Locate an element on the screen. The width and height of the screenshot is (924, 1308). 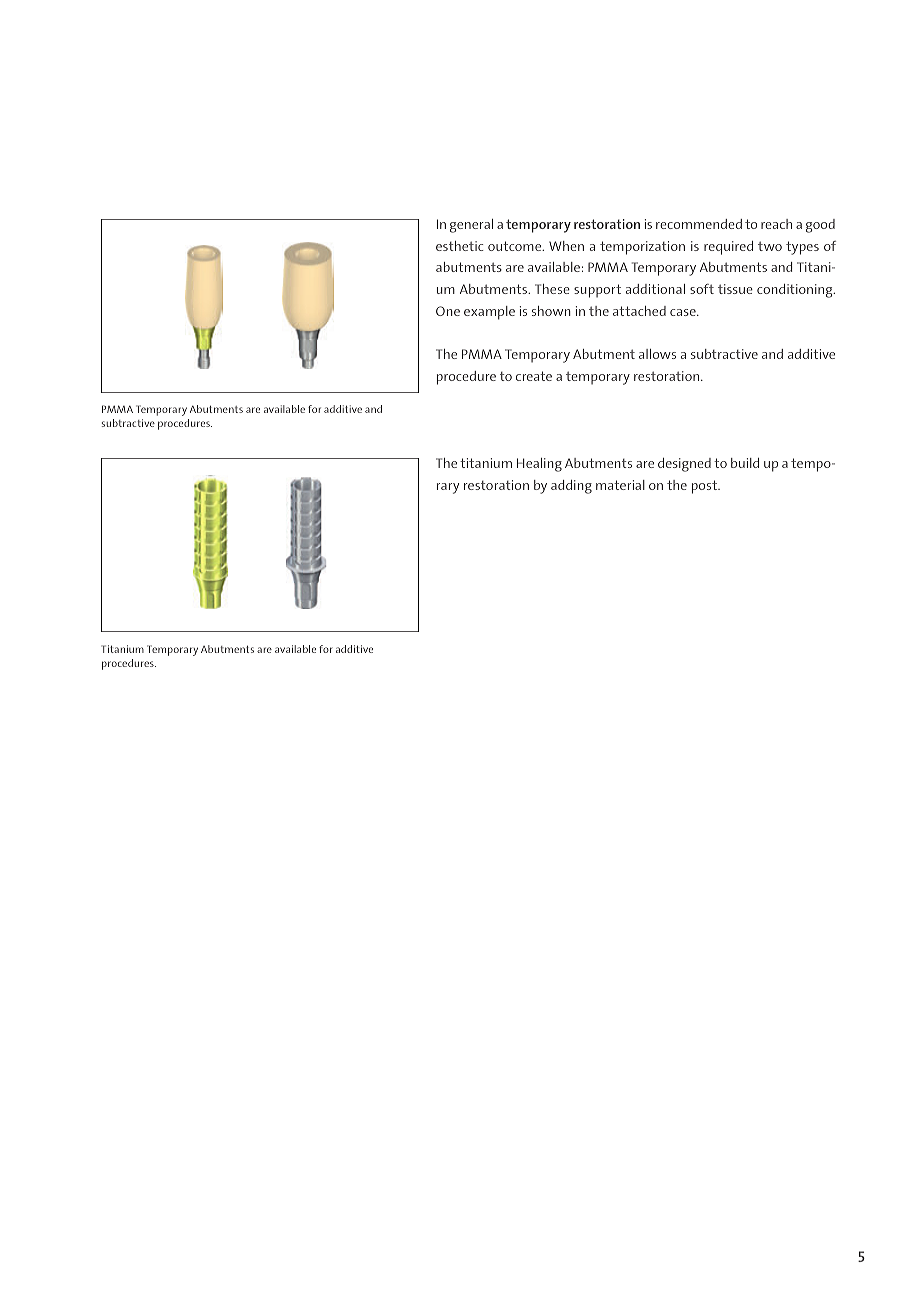
recommended is located at coordinates (699, 224).
